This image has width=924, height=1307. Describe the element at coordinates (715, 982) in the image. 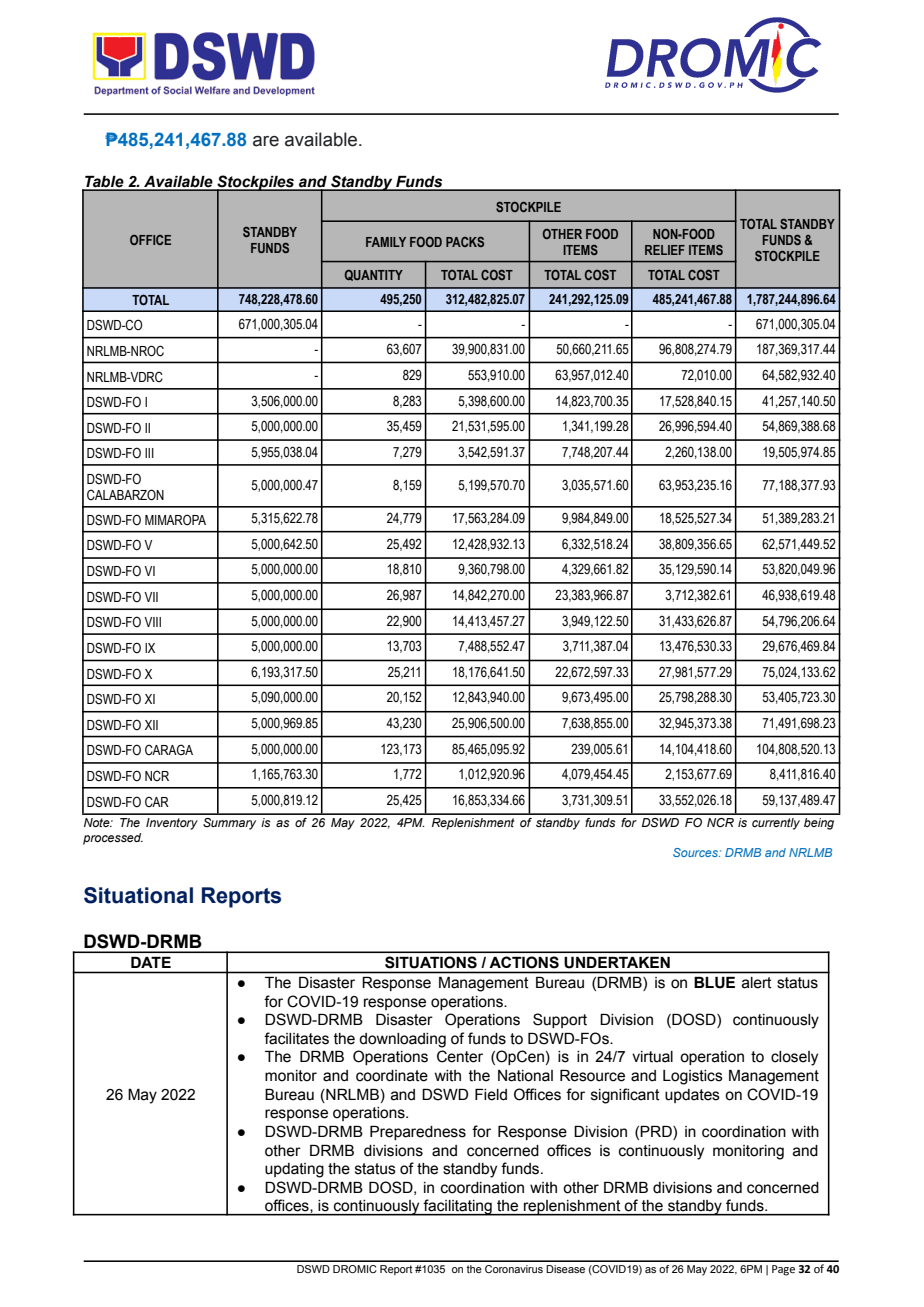

I see `BLUE` at that location.
